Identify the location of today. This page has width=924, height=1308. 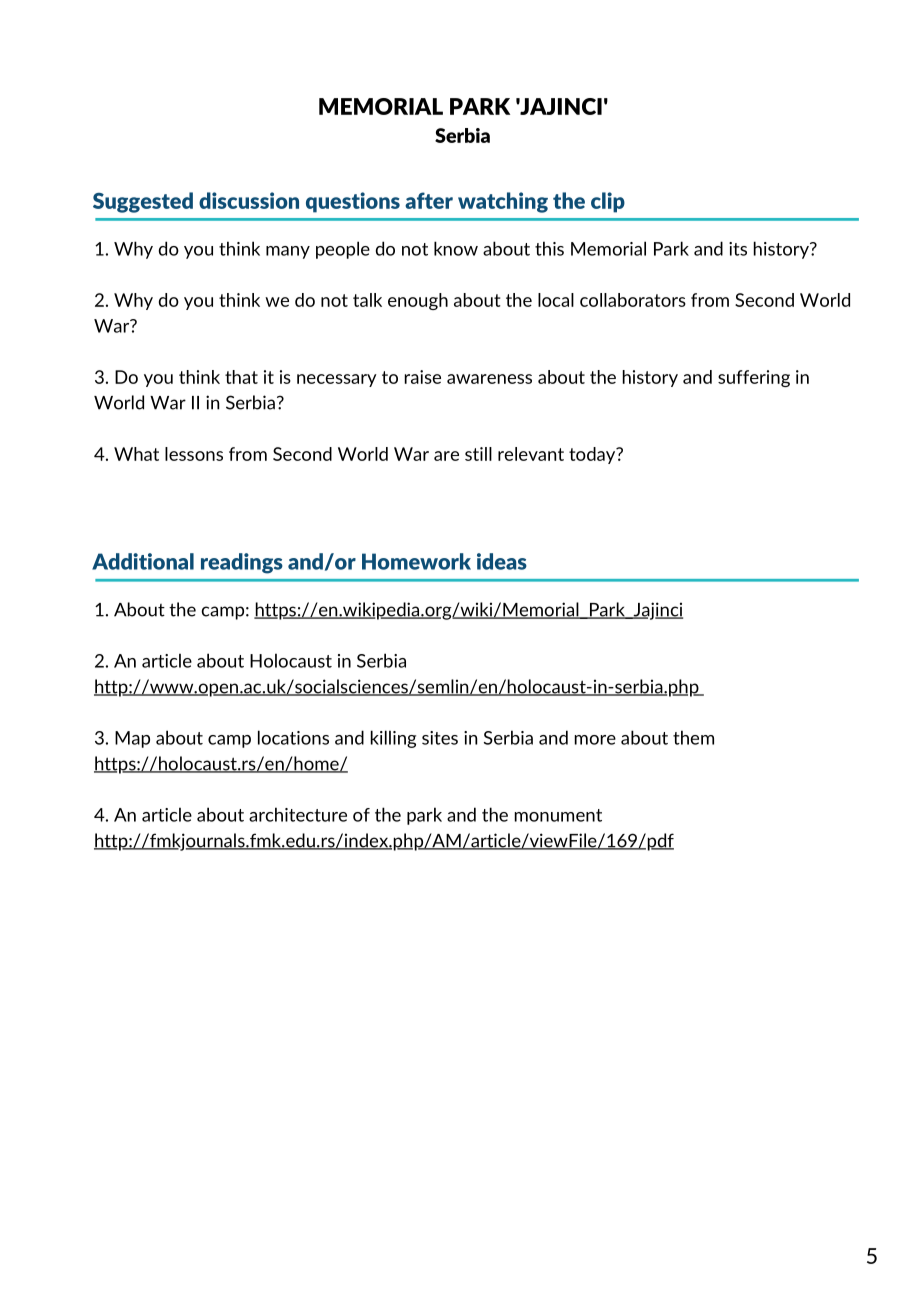
(593, 455).
